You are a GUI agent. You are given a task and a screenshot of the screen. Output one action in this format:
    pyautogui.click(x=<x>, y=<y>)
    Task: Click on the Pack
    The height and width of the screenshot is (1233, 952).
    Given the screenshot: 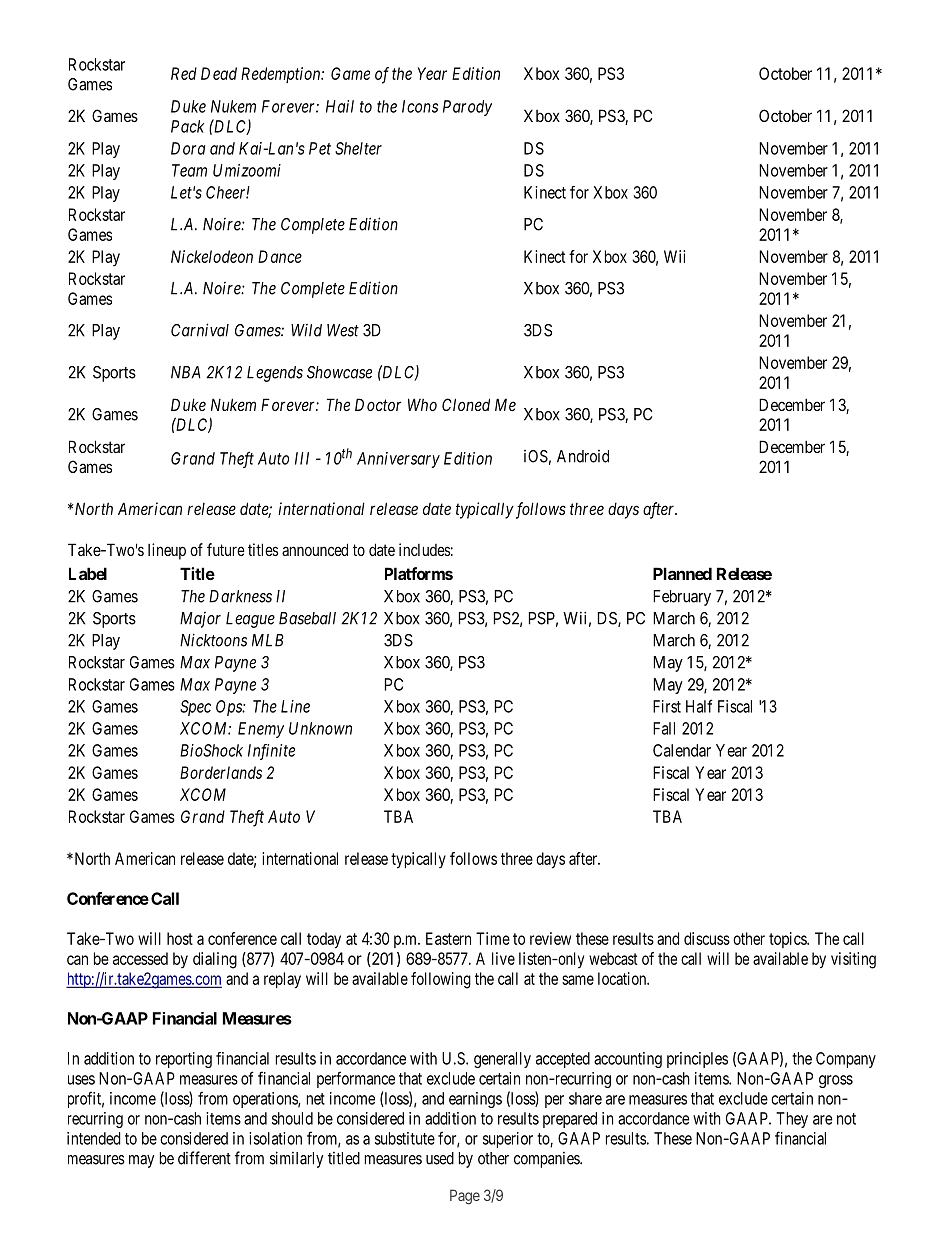 What is the action you would take?
    pyautogui.click(x=187, y=126)
